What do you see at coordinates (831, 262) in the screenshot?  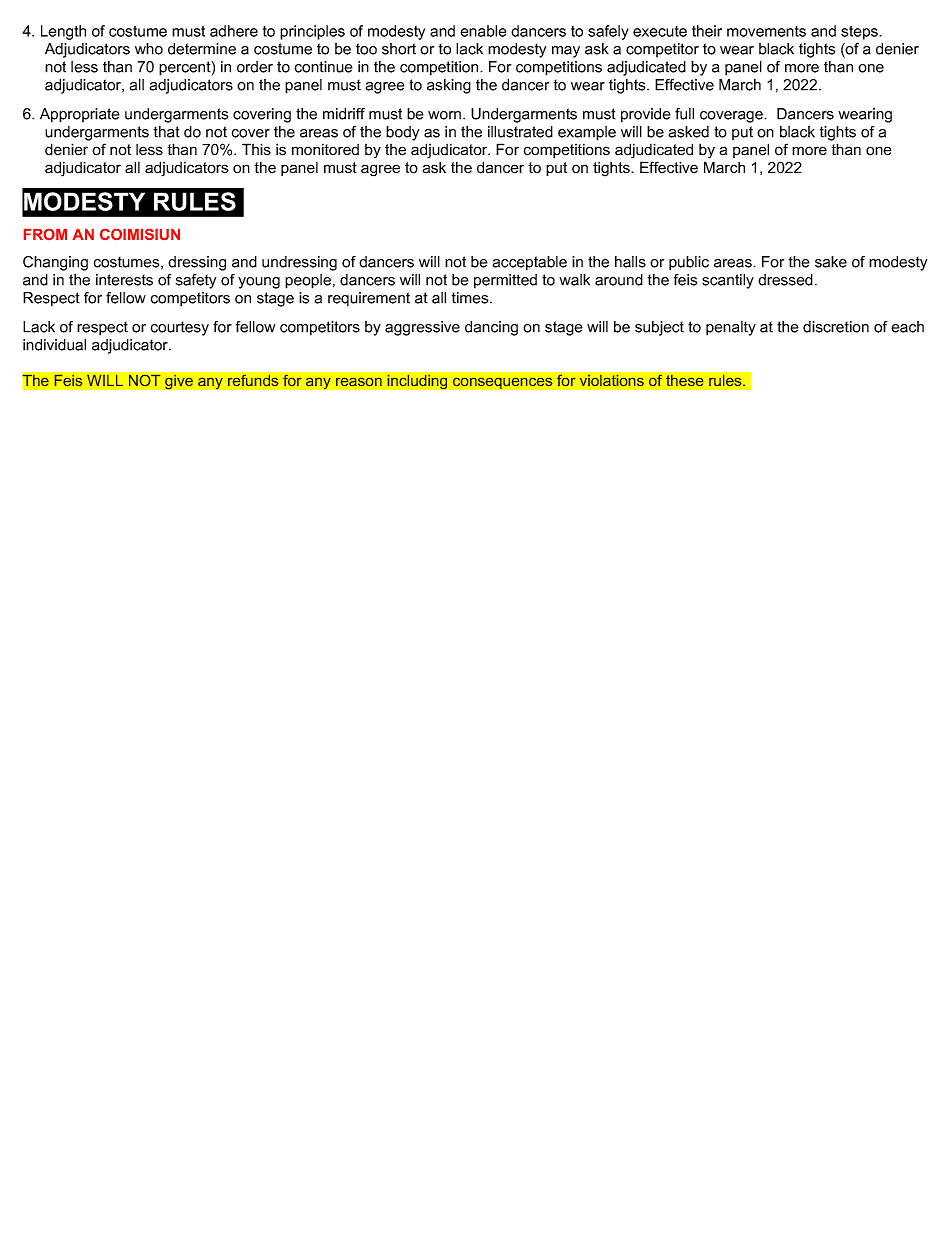 I see `sake` at bounding box center [831, 262].
